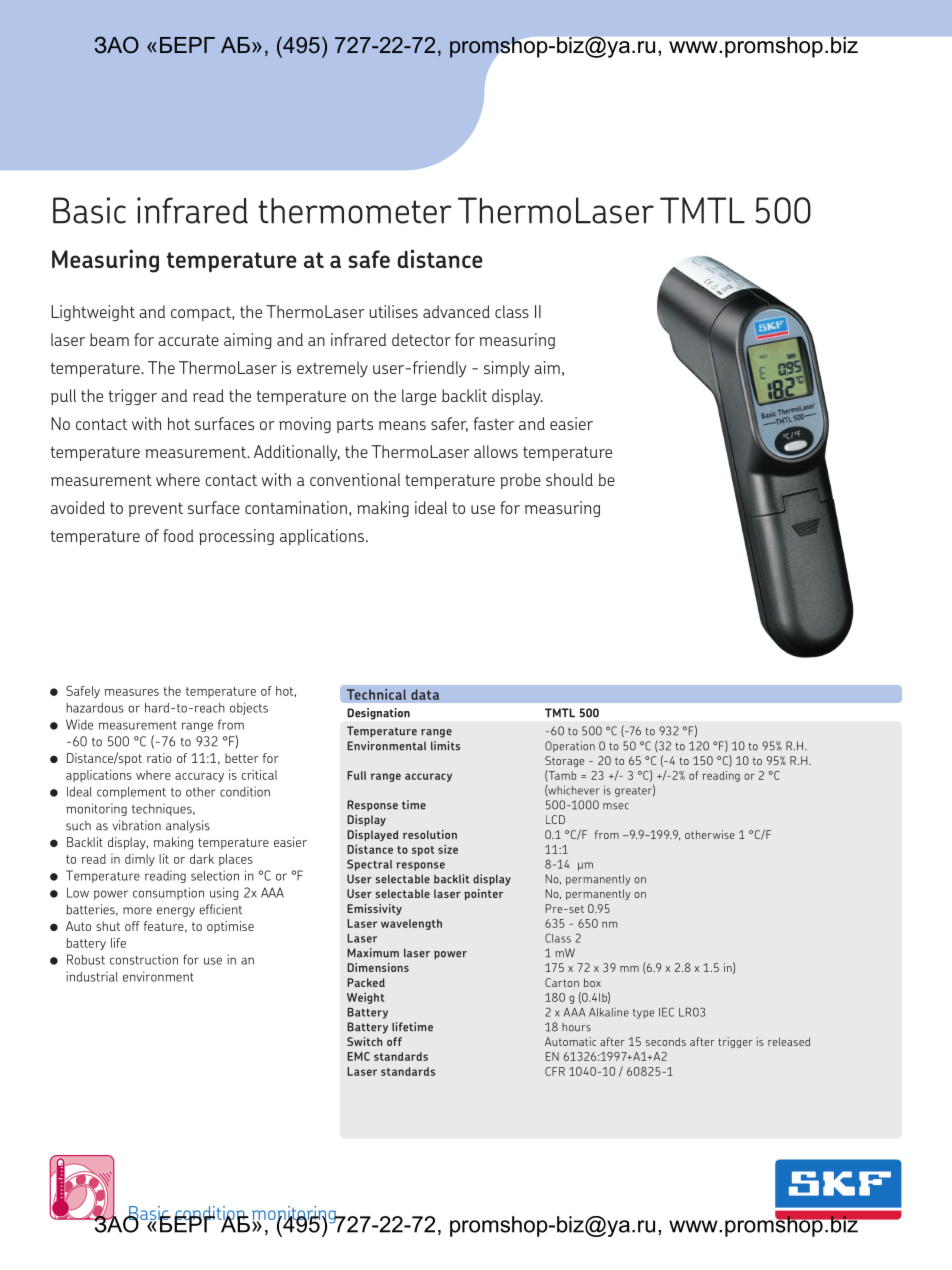 The image size is (952, 1270). I want to click on industrial, so click(92, 976).
